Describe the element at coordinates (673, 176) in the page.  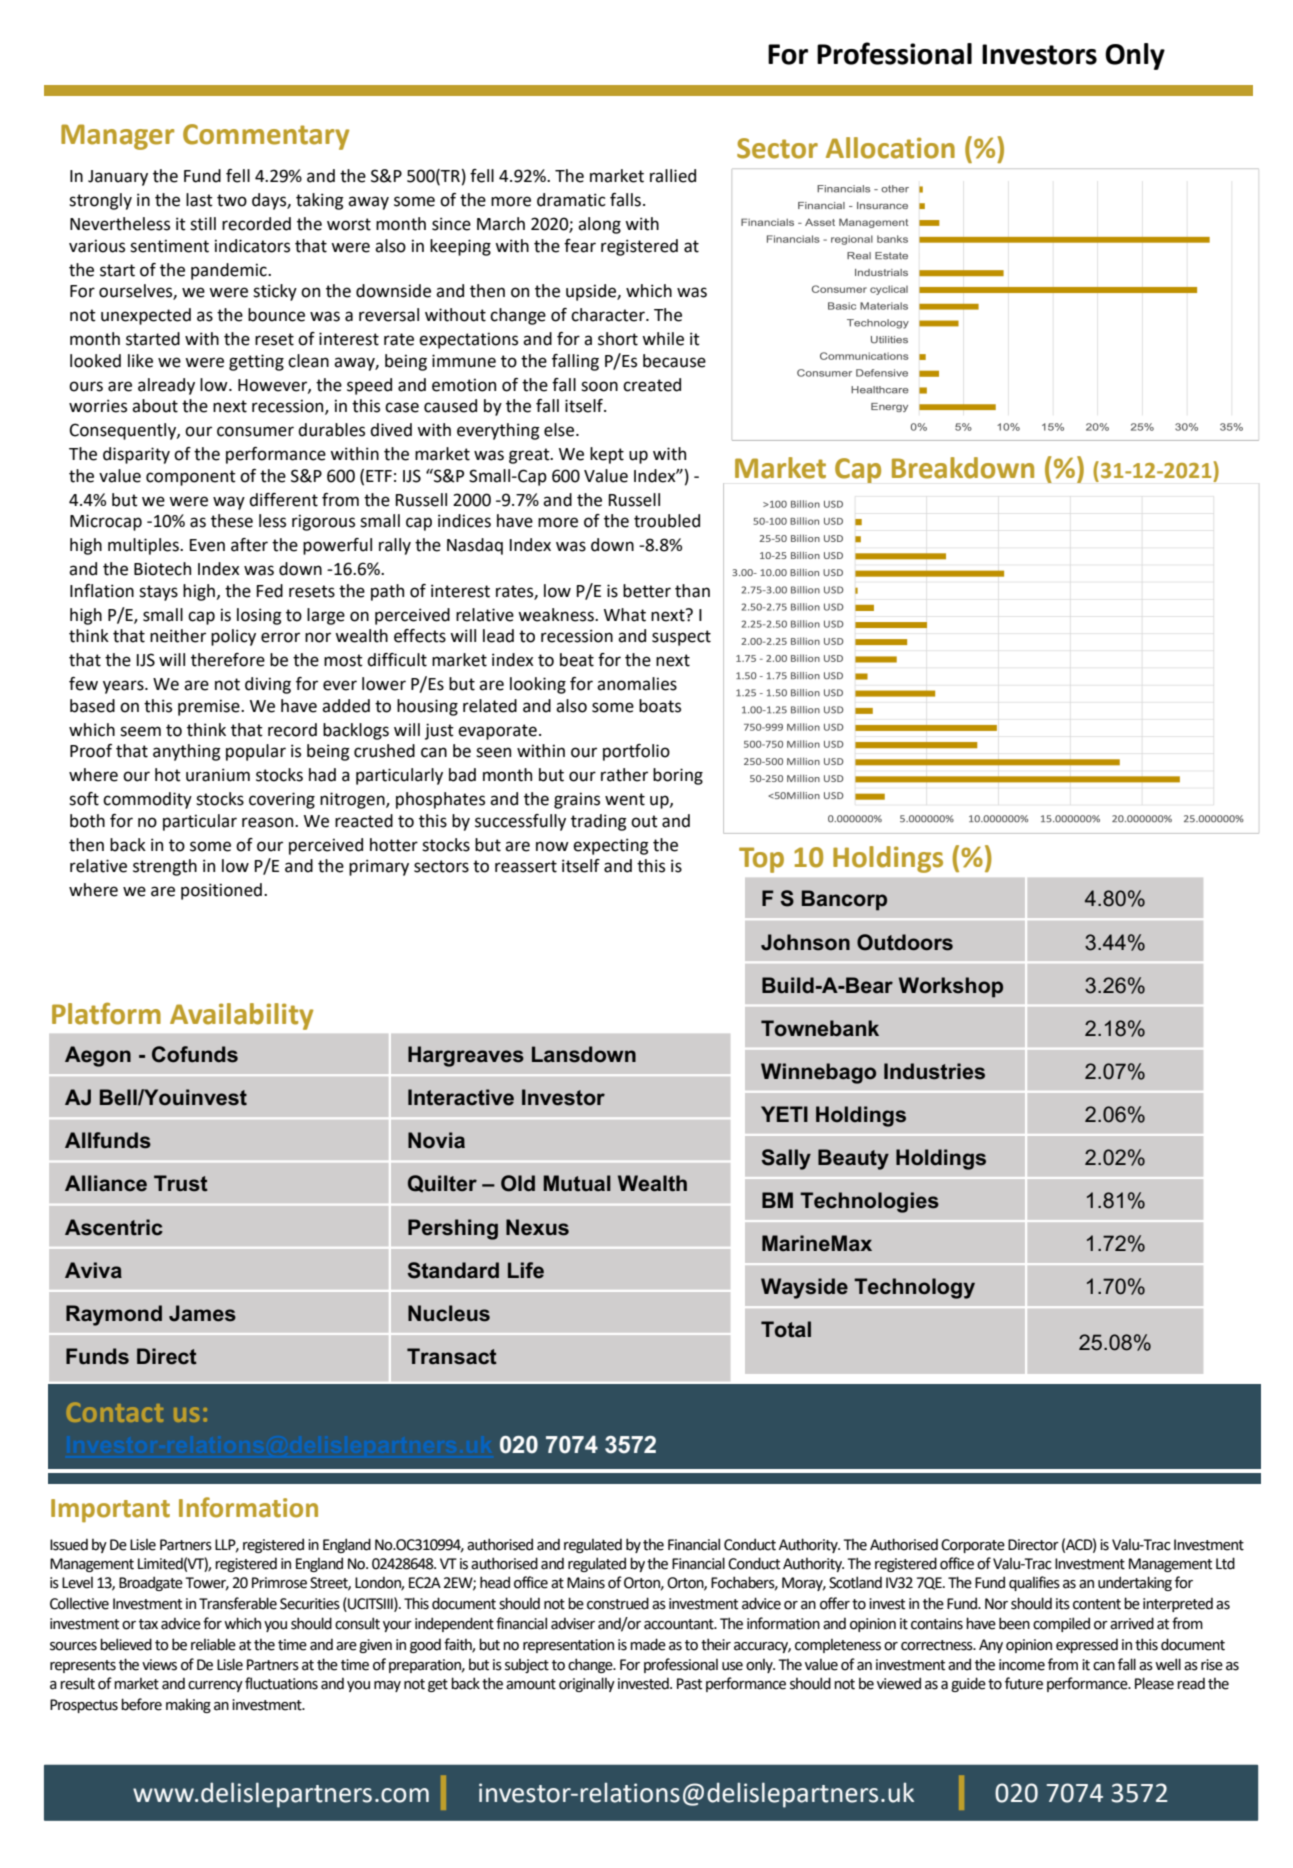
I see `rallied` at that location.
